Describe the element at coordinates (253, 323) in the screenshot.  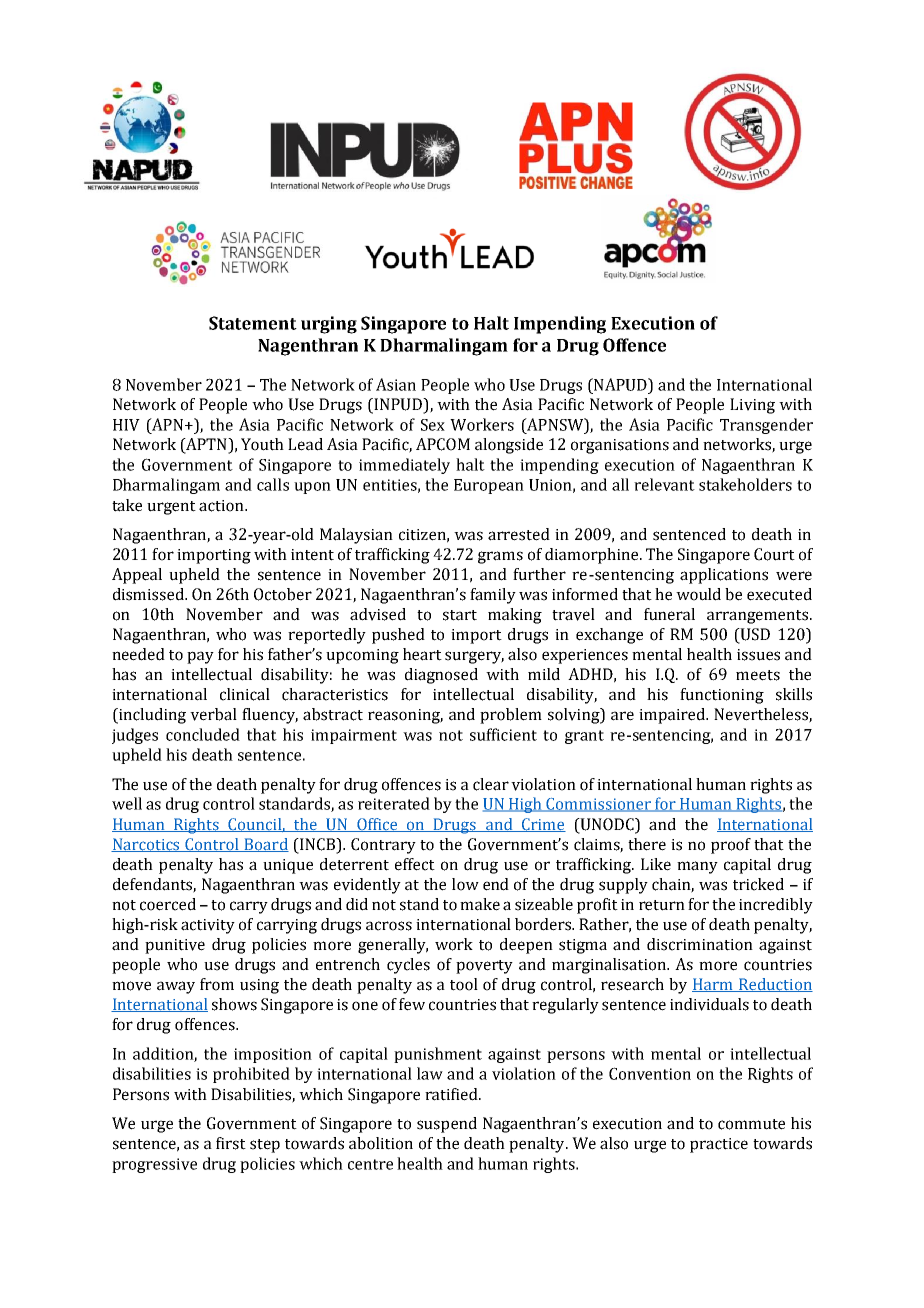
I see `Statement` at that location.
